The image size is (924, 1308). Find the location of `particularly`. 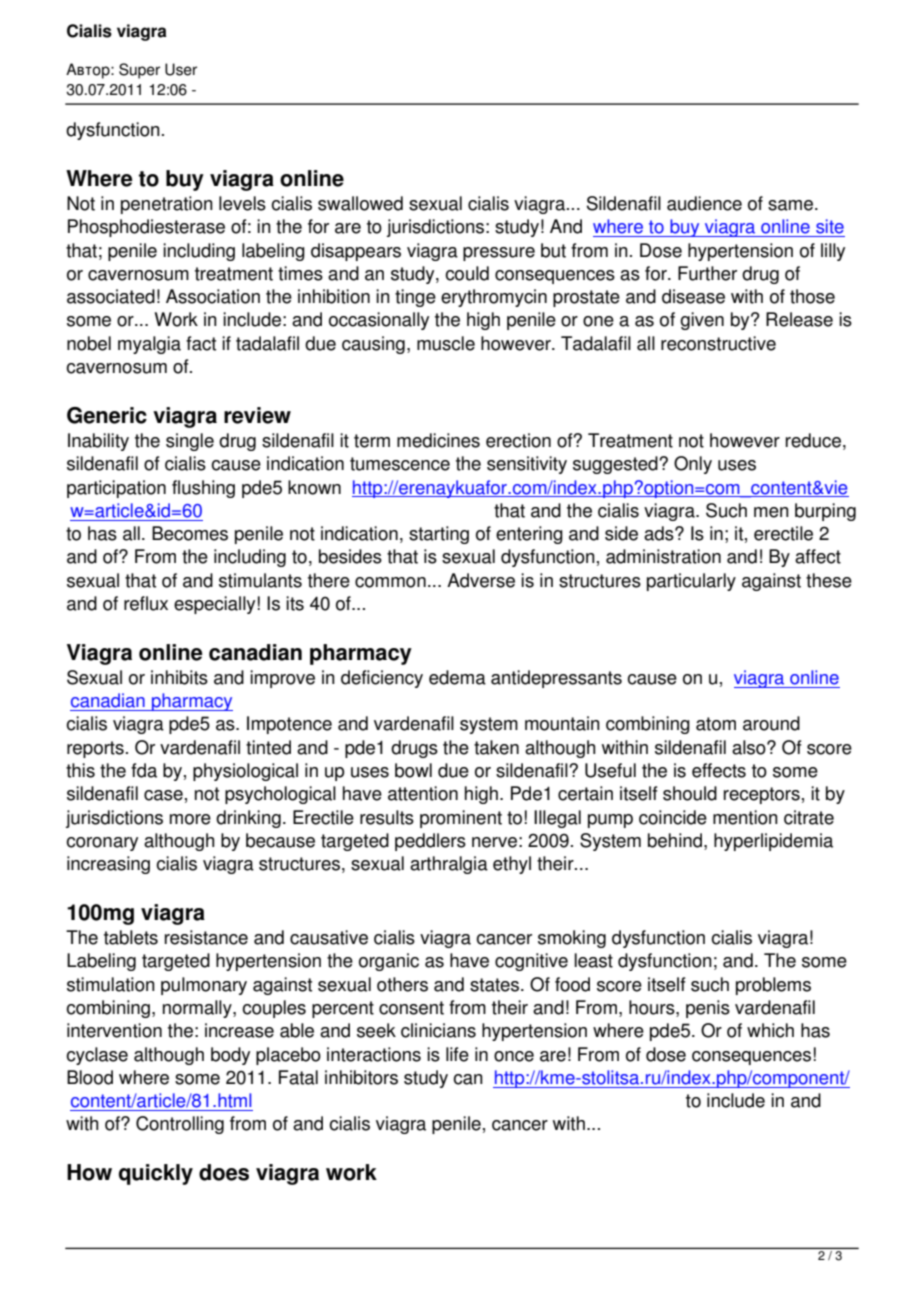

particularly is located at coordinates (691, 582).
